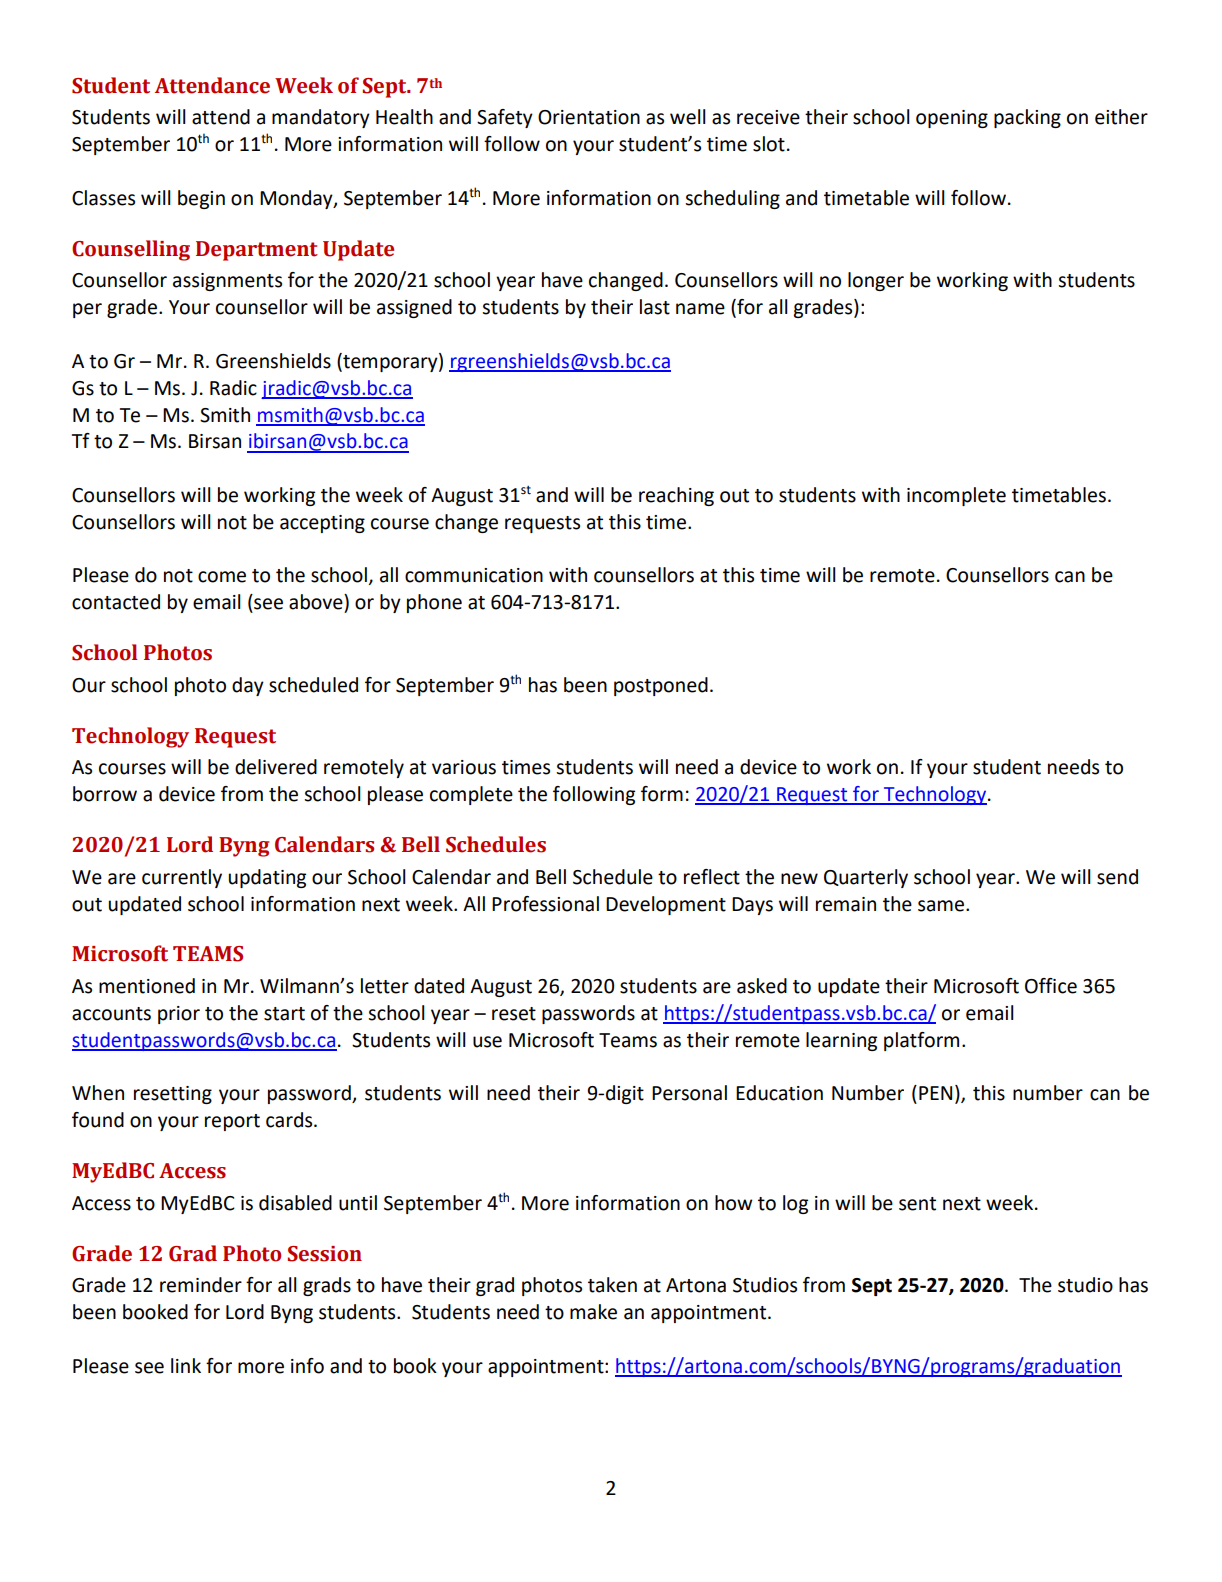 Image resolution: width=1222 pixels, height=1582 pixels. I want to click on postponed, so click(661, 686).
